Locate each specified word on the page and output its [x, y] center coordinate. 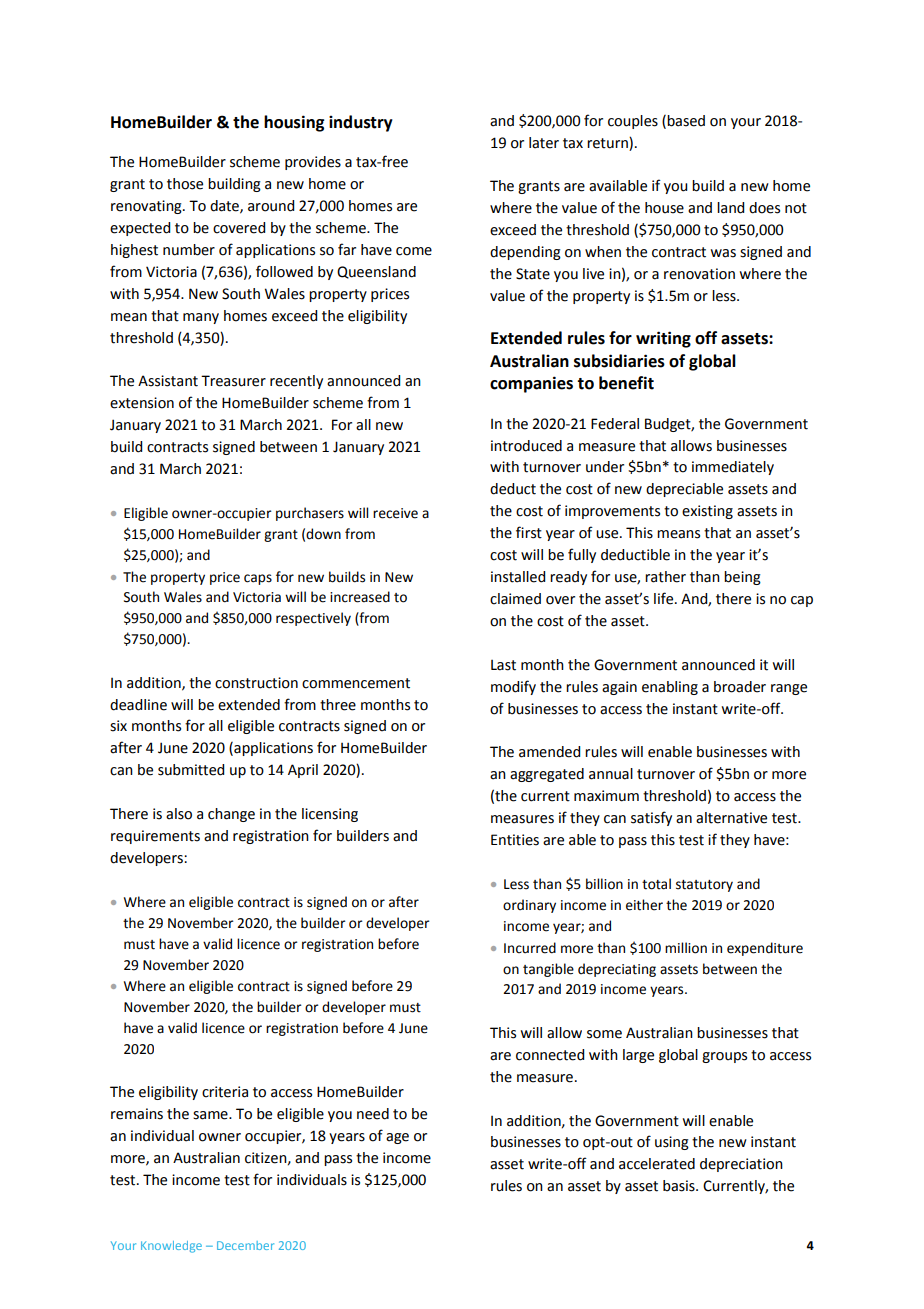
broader [740, 687]
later [544, 143]
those [185, 184]
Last [503, 665]
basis [680, 1186]
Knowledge [171, 1247]
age [397, 1138]
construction [256, 683]
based [686, 121]
